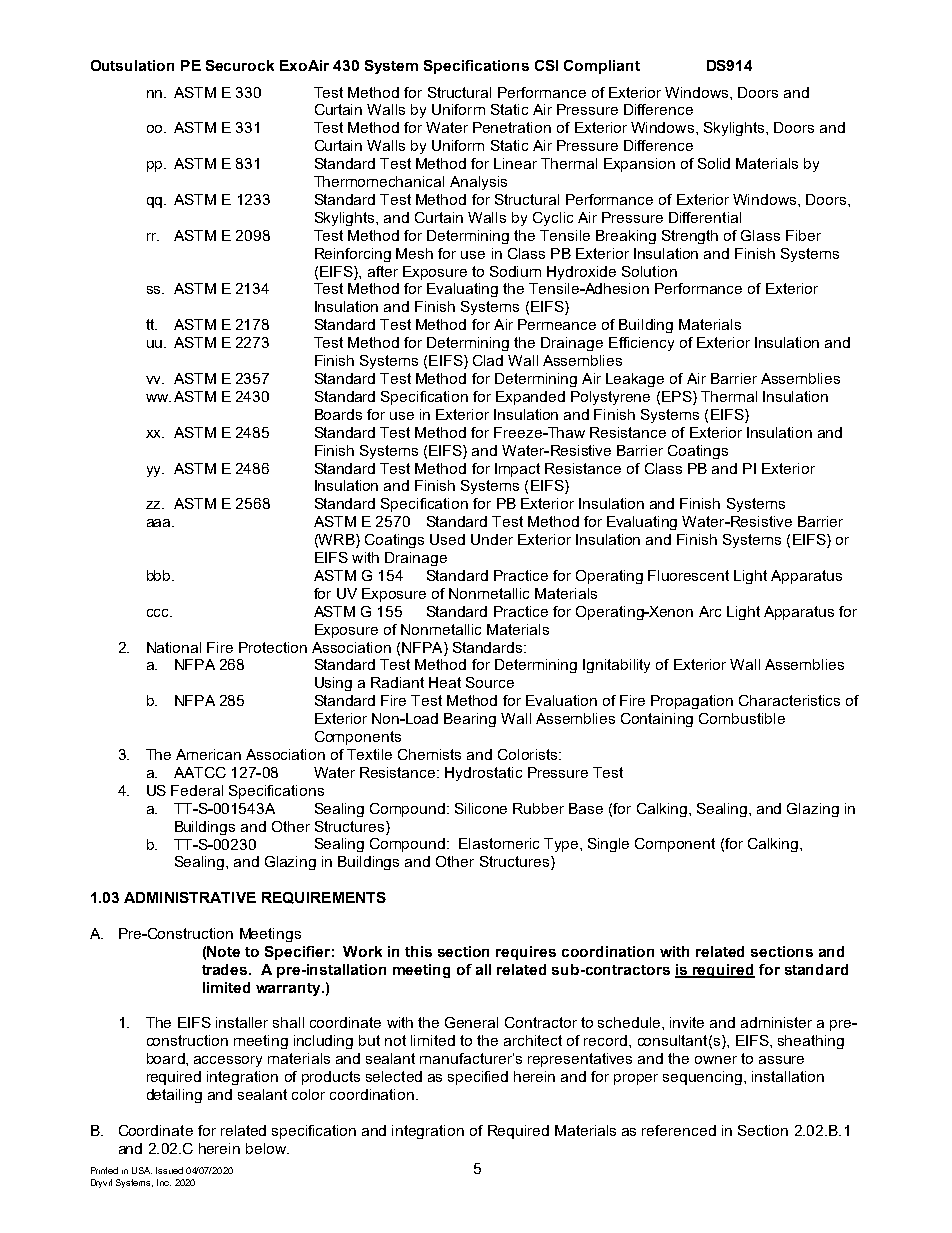 The image size is (952, 1233). What do you see at coordinates (169, 1170) in the screenshot?
I see `Issued` at bounding box center [169, 1170].
